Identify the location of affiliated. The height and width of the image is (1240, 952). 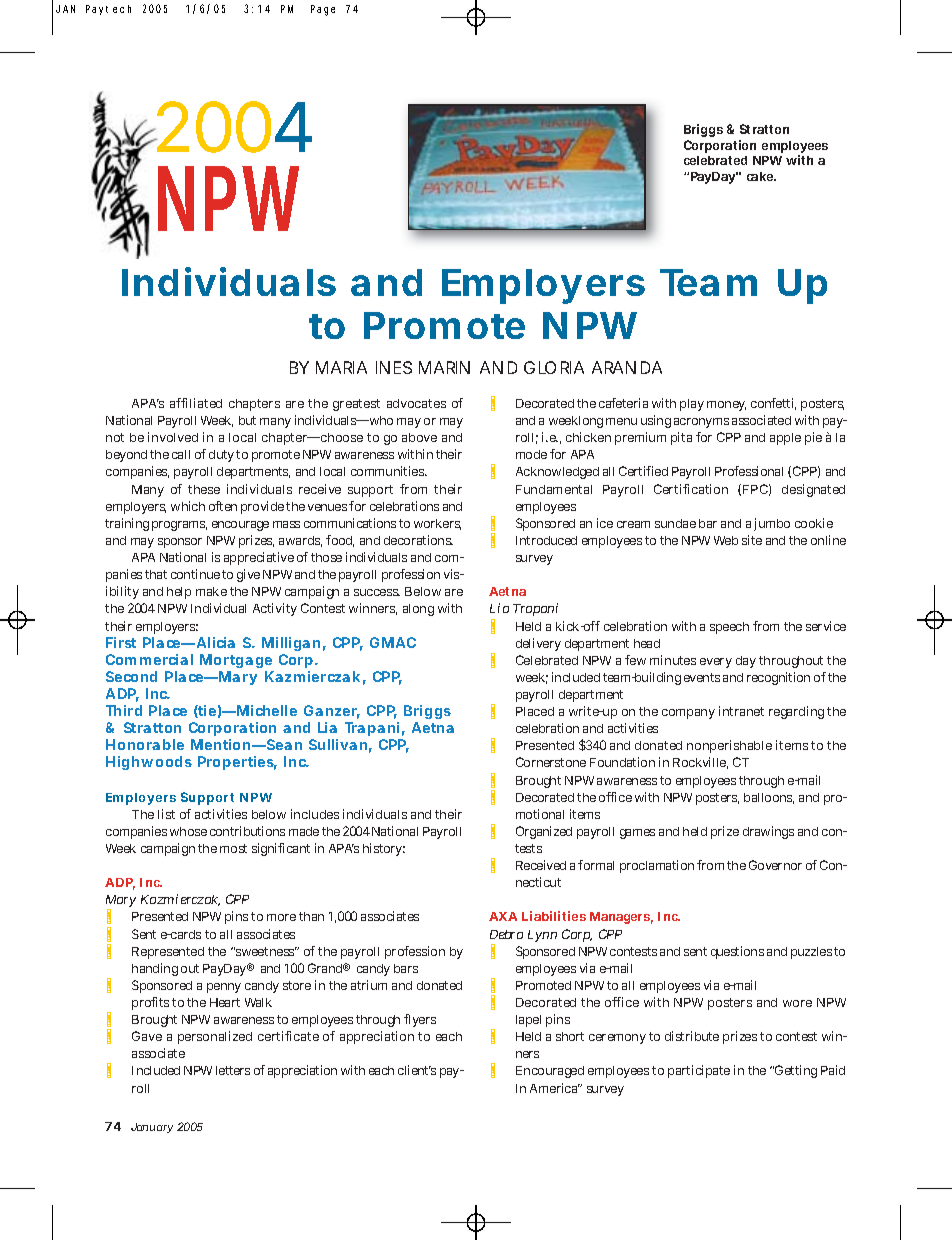
(196, 403).
